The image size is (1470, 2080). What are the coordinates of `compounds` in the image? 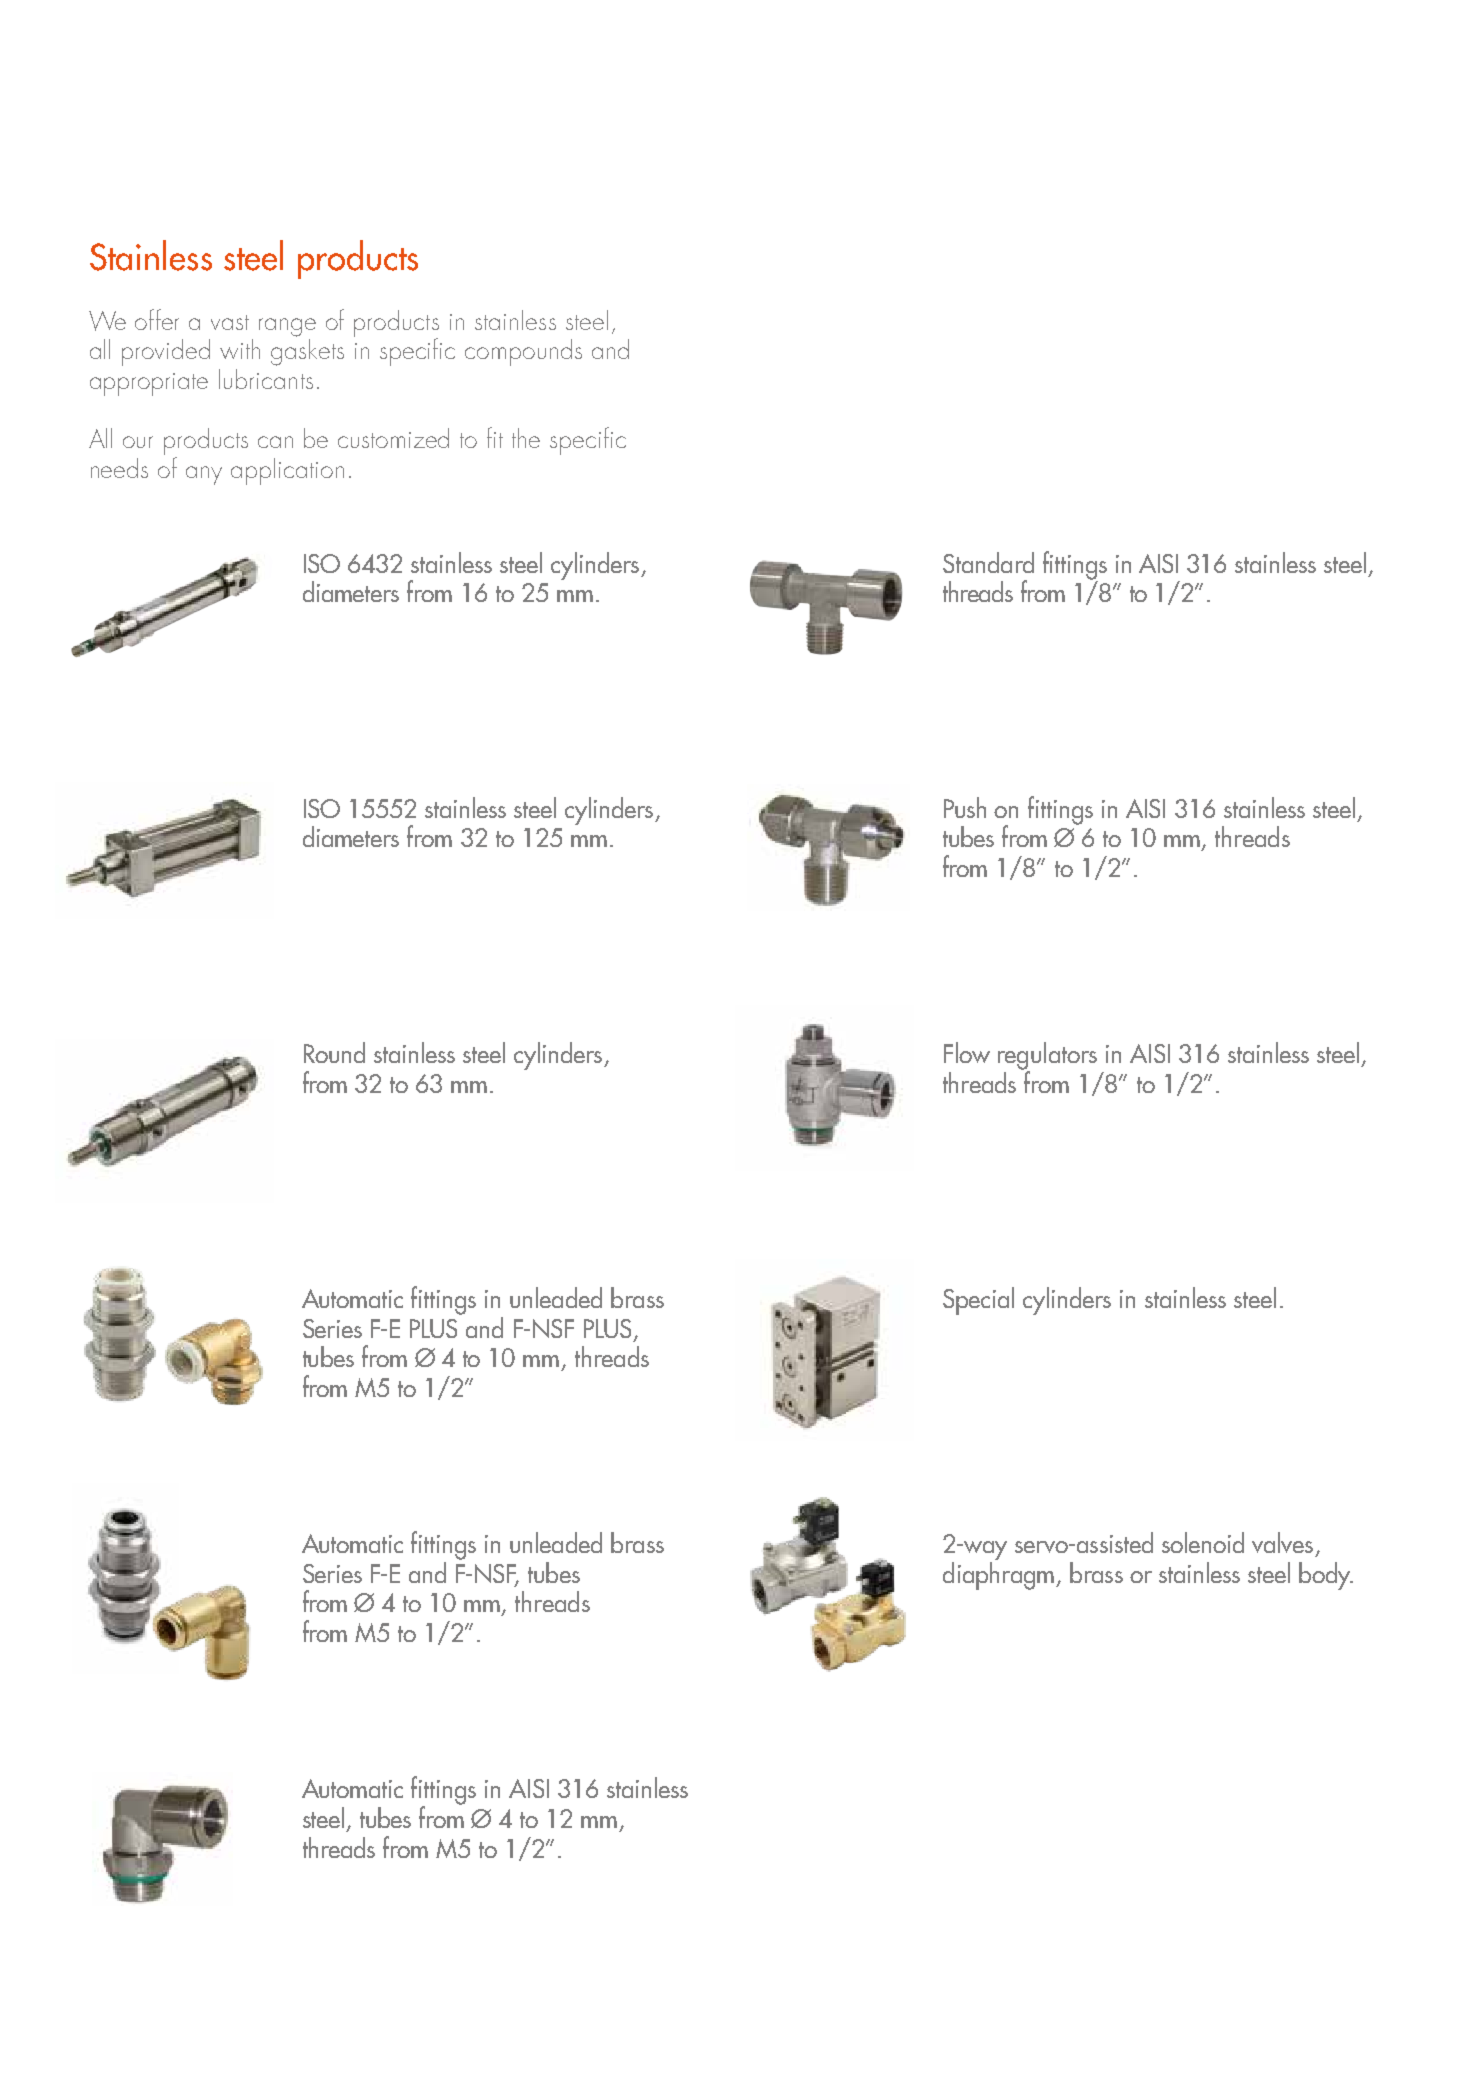 It's located at (523, 352).
